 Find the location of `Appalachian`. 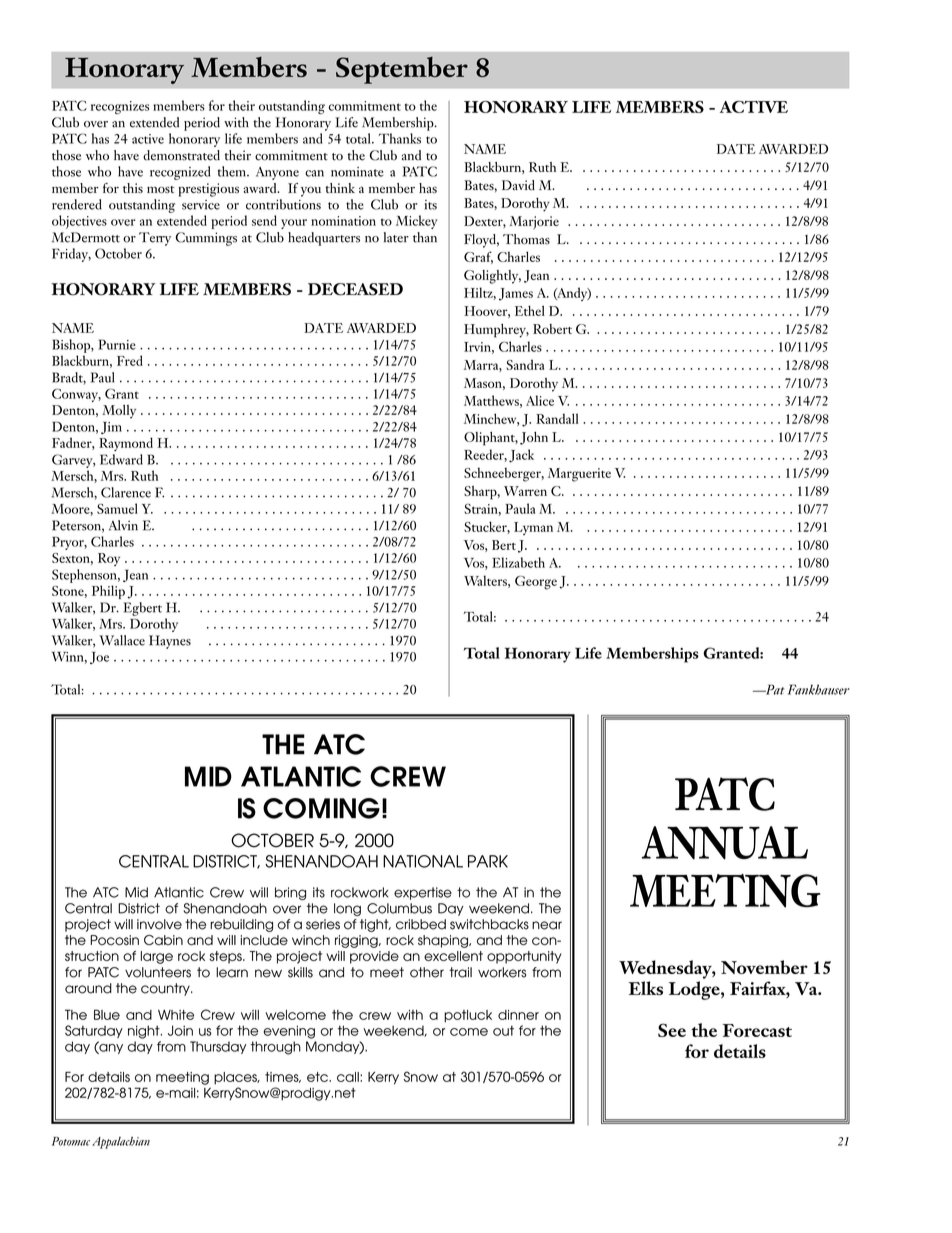

Appalachian is located at coordinates (121, 1143).
